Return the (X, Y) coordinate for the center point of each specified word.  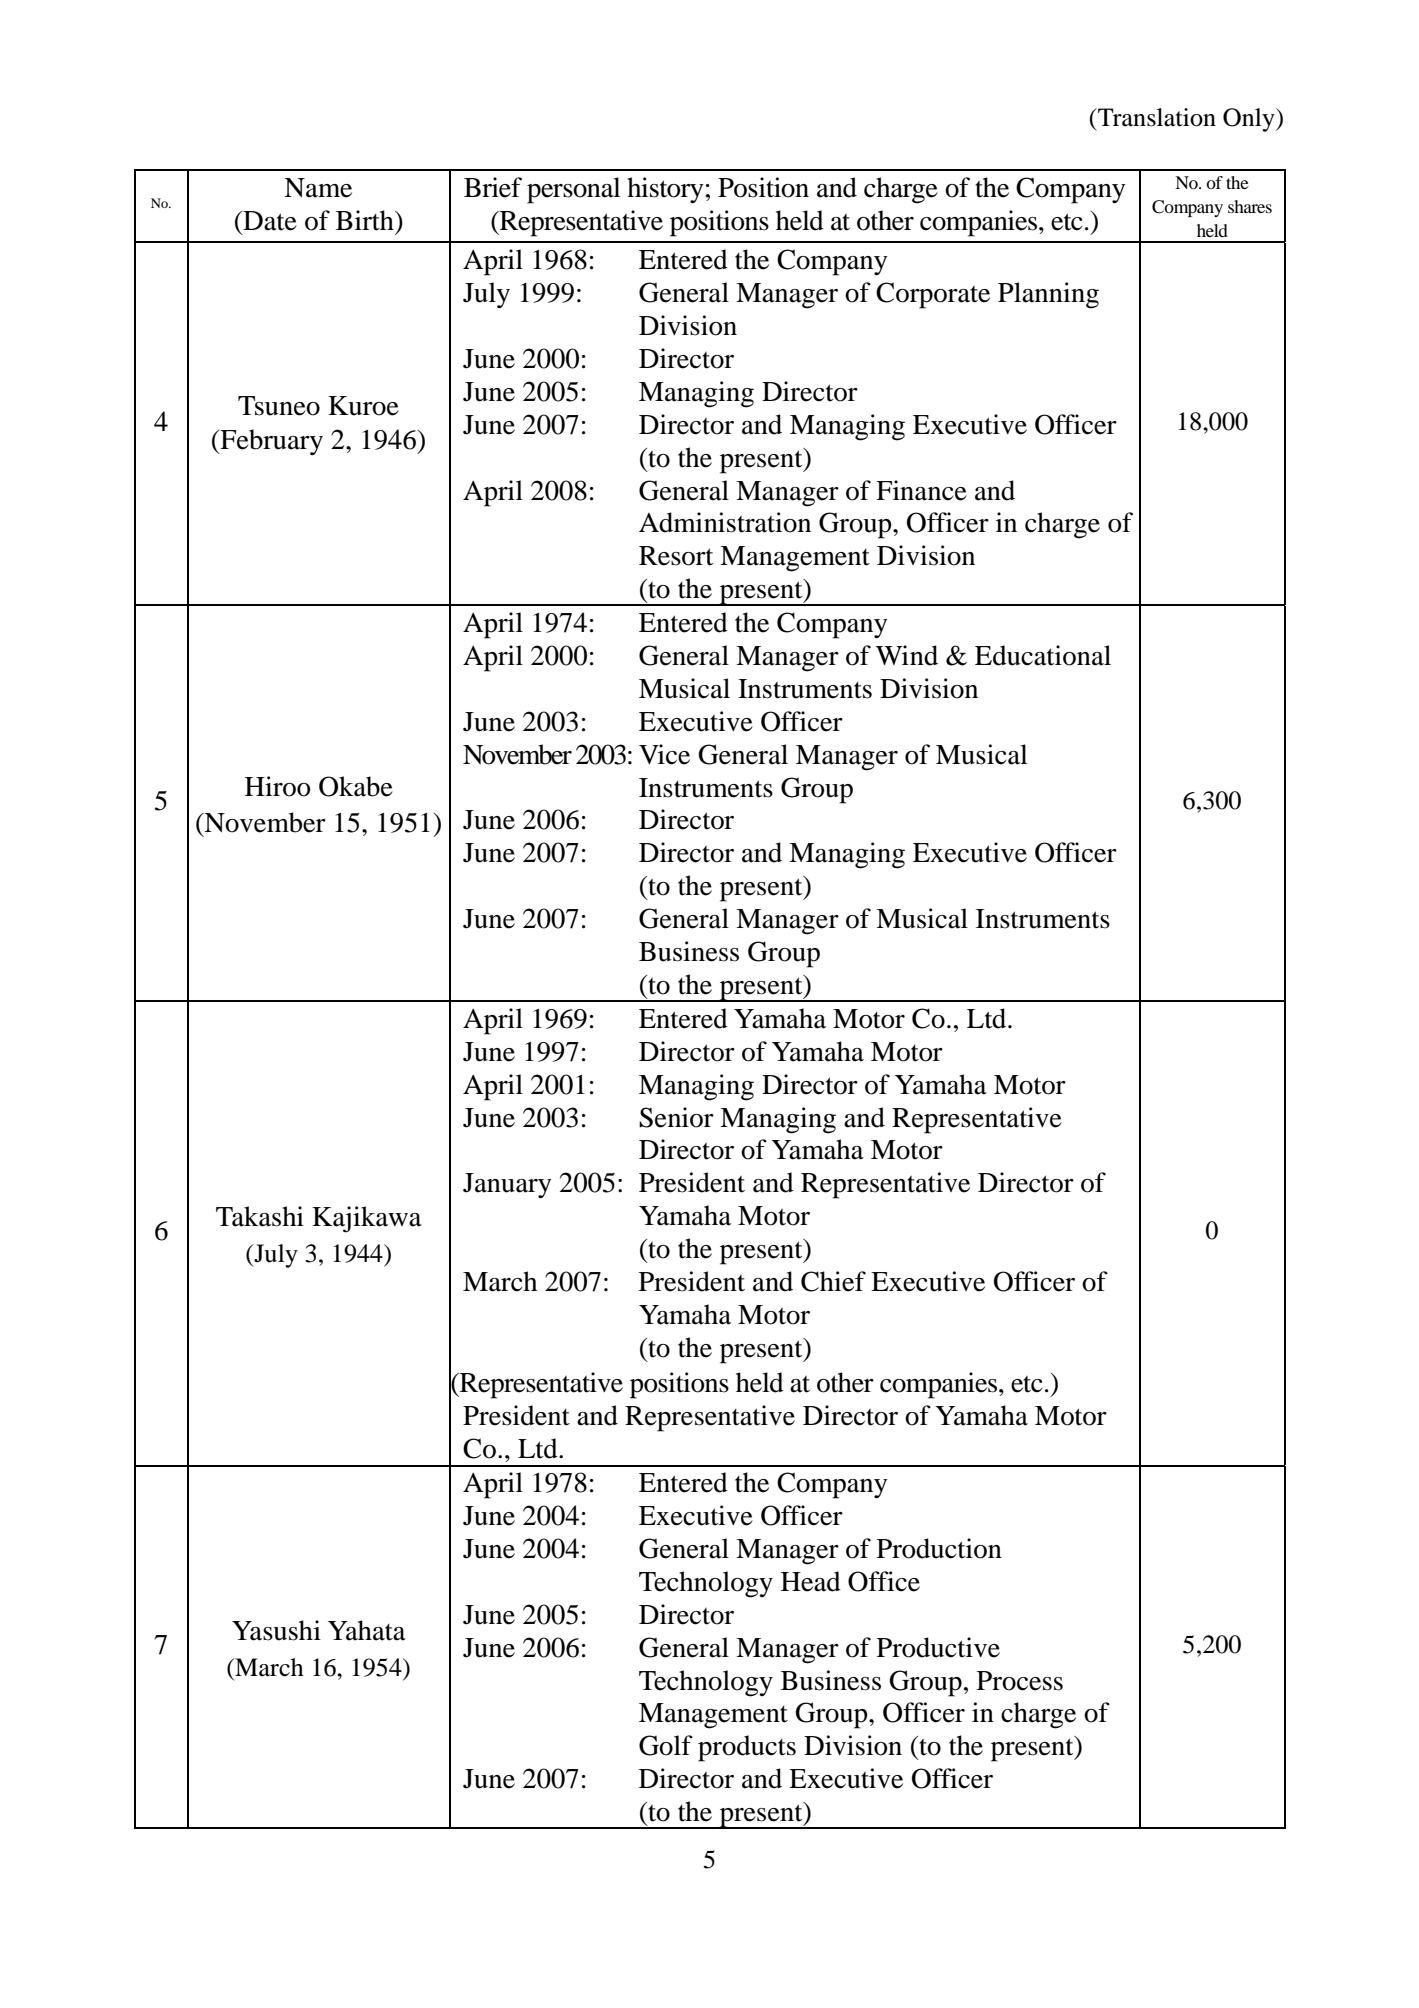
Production (939, 1548)
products (747, 1748)
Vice (664, 754)
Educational (1043, 655)
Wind (907, 655)
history (665, 190)
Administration (725, 522)
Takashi (260, 1216)
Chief (833, 1281)
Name (318, 188)
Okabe (356, 786)
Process (1020, 1681)
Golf (666, 1745)
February (270, 442)
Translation (1156, 117)
